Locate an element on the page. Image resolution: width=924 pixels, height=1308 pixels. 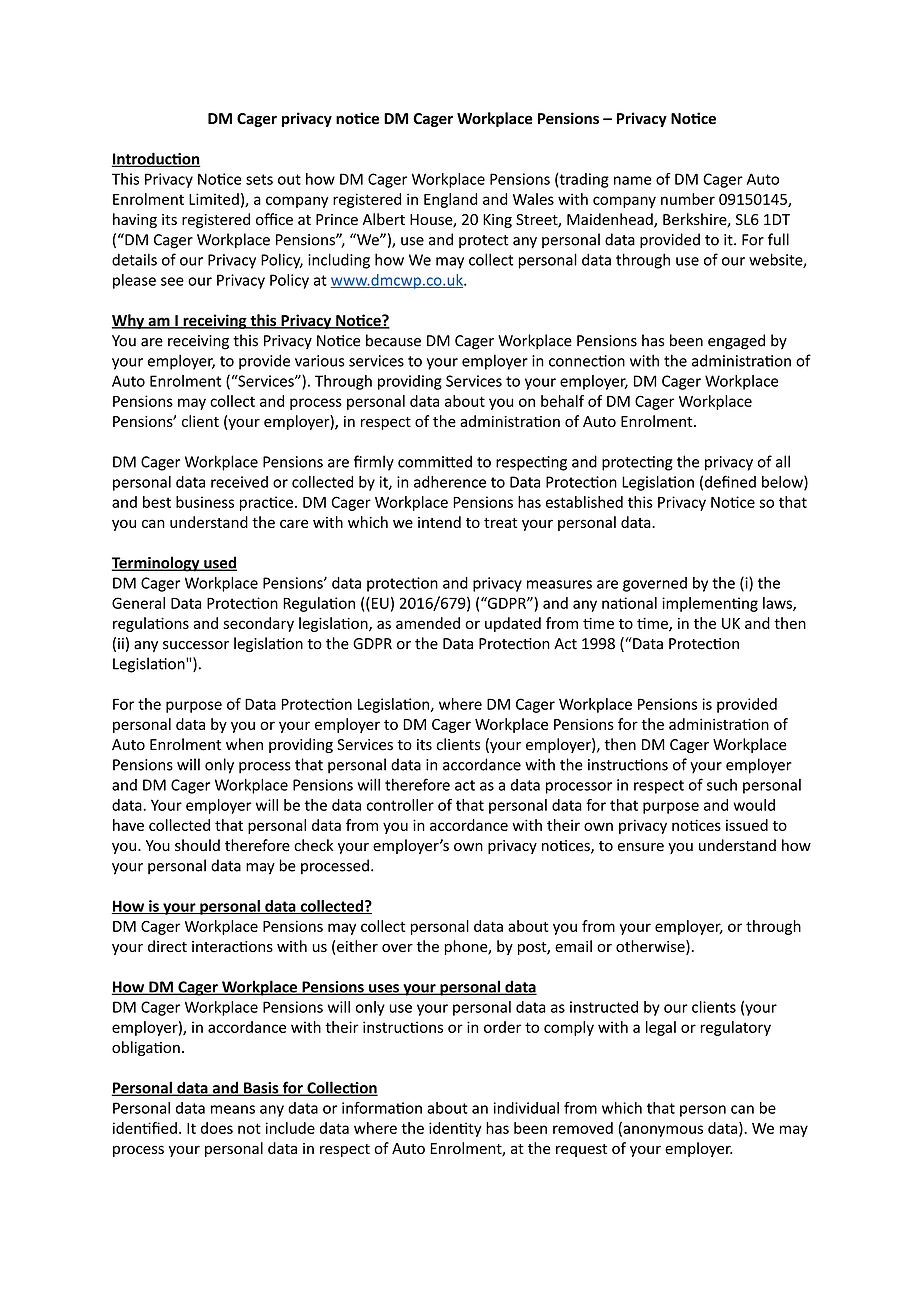
does is located at coordinates (217, 1128).
